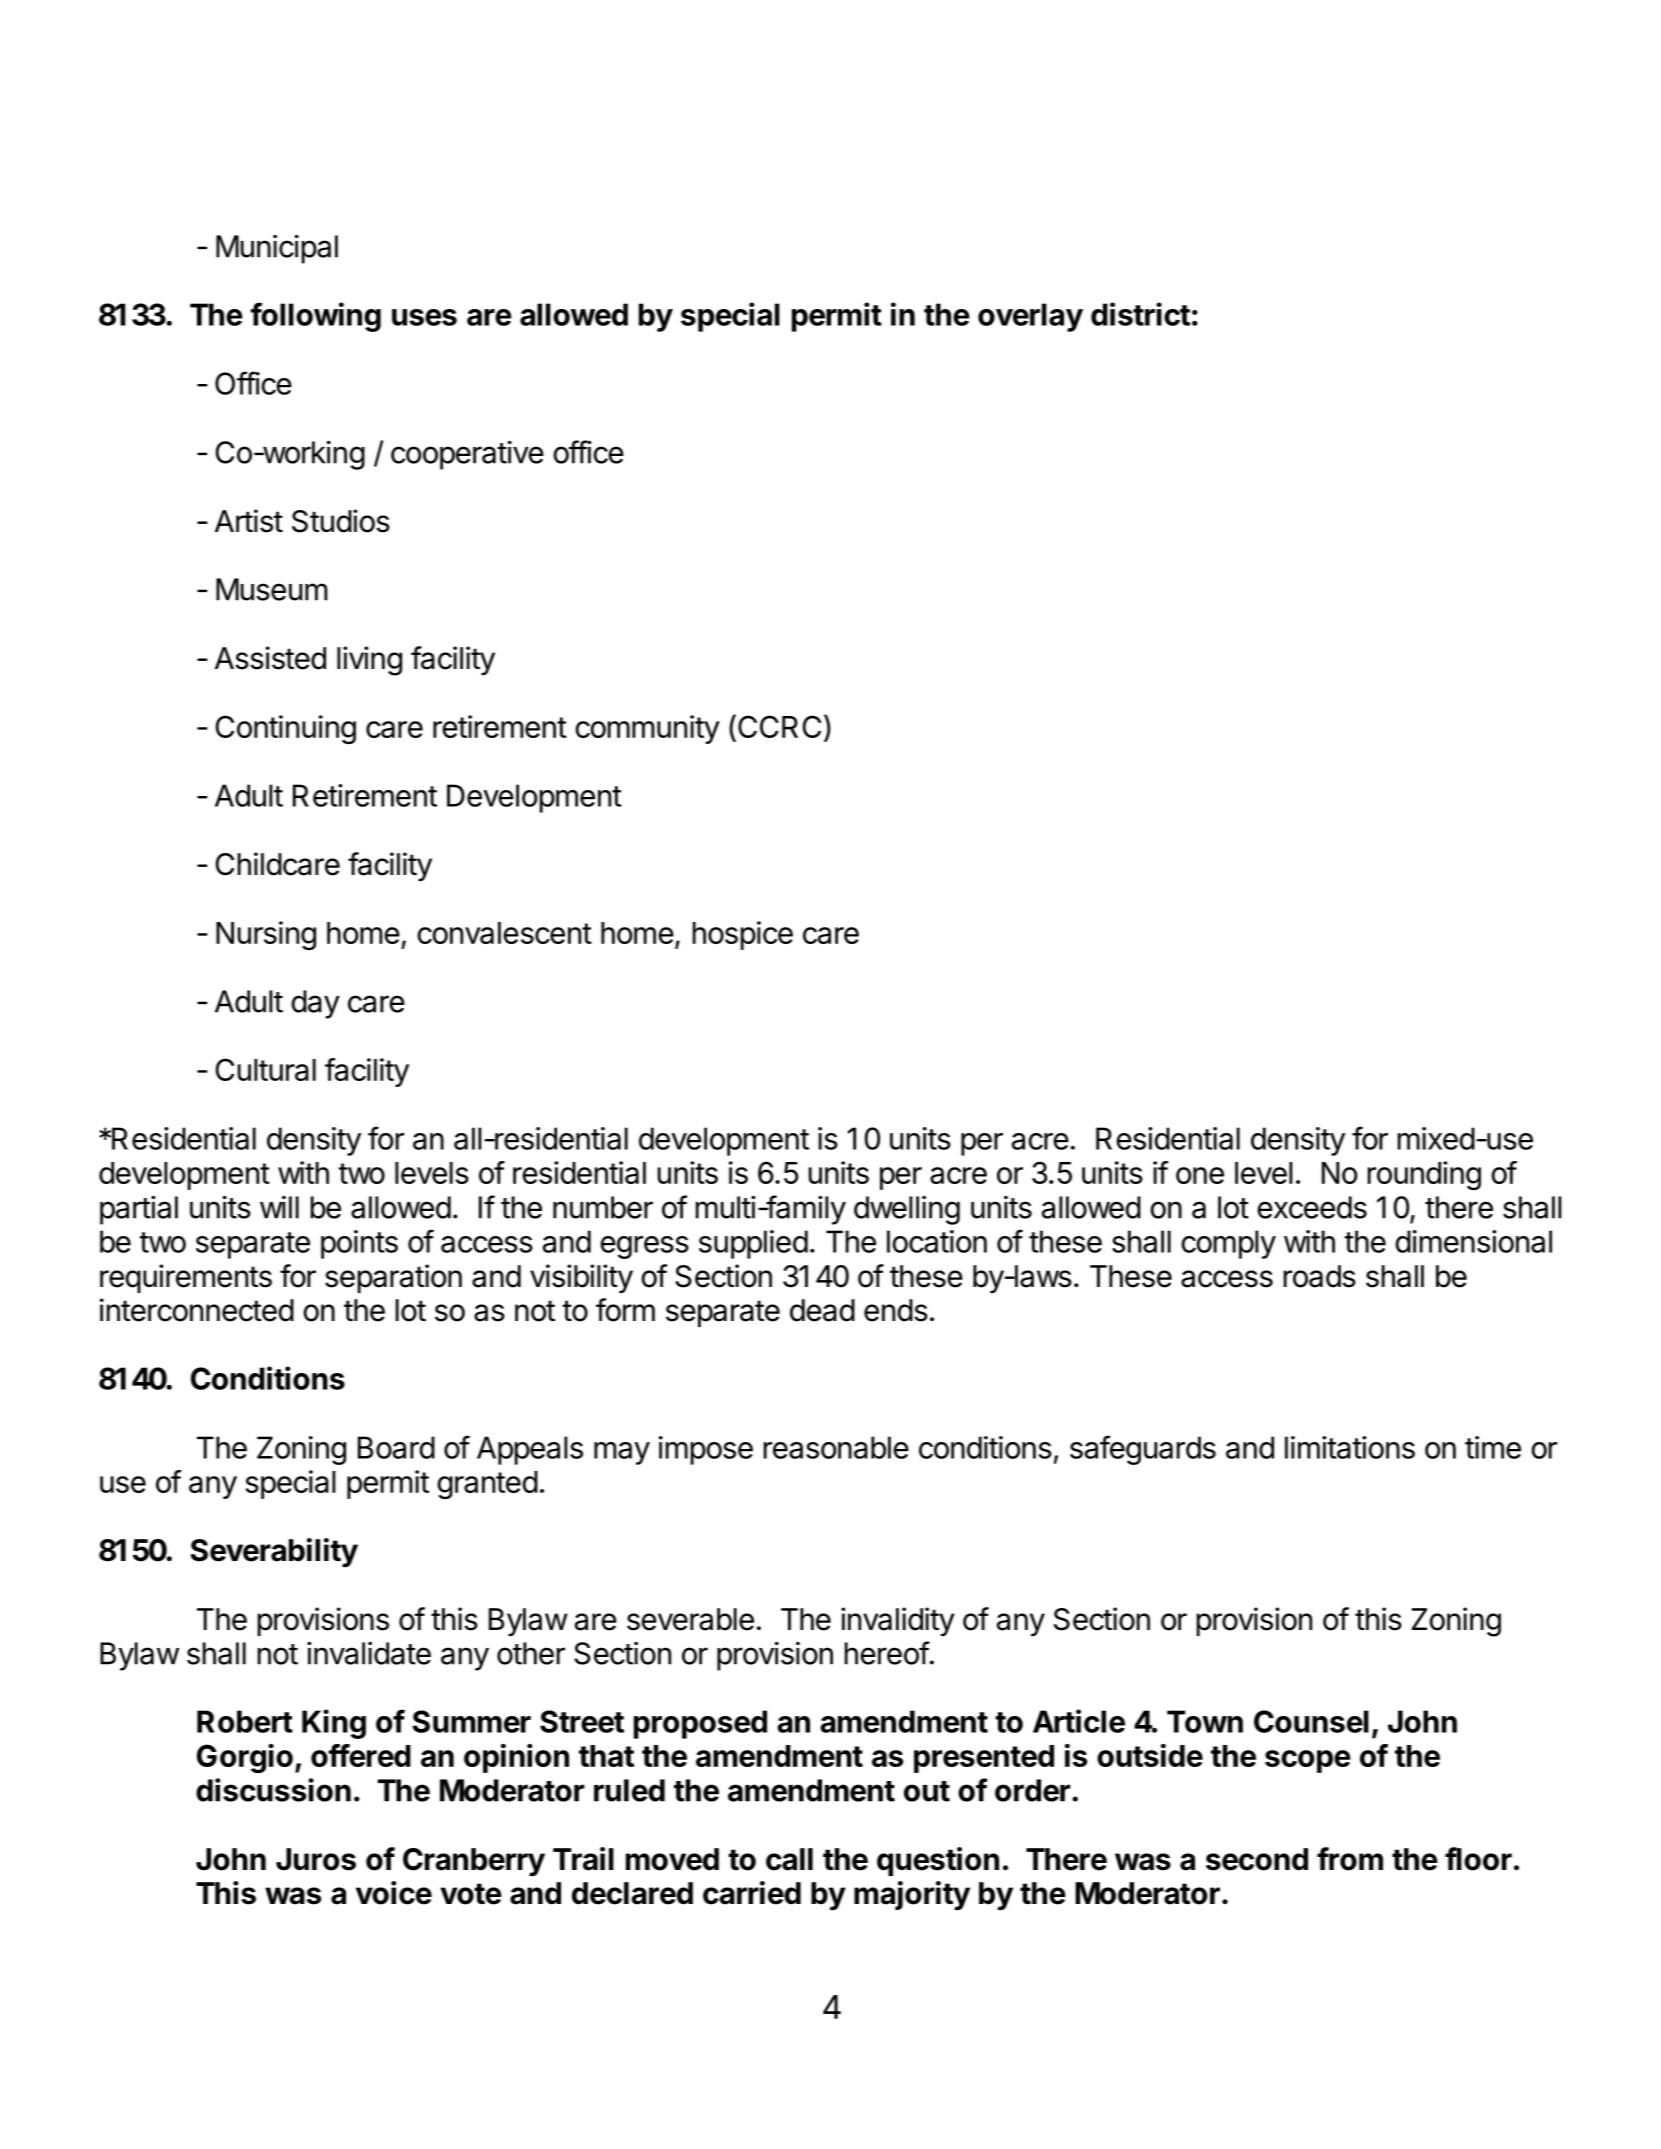 Image resolution: width=1661 pixels, height=2149 pixels. Describe the element at coordinates (647, 729) in the image. I see `community` at that location.
